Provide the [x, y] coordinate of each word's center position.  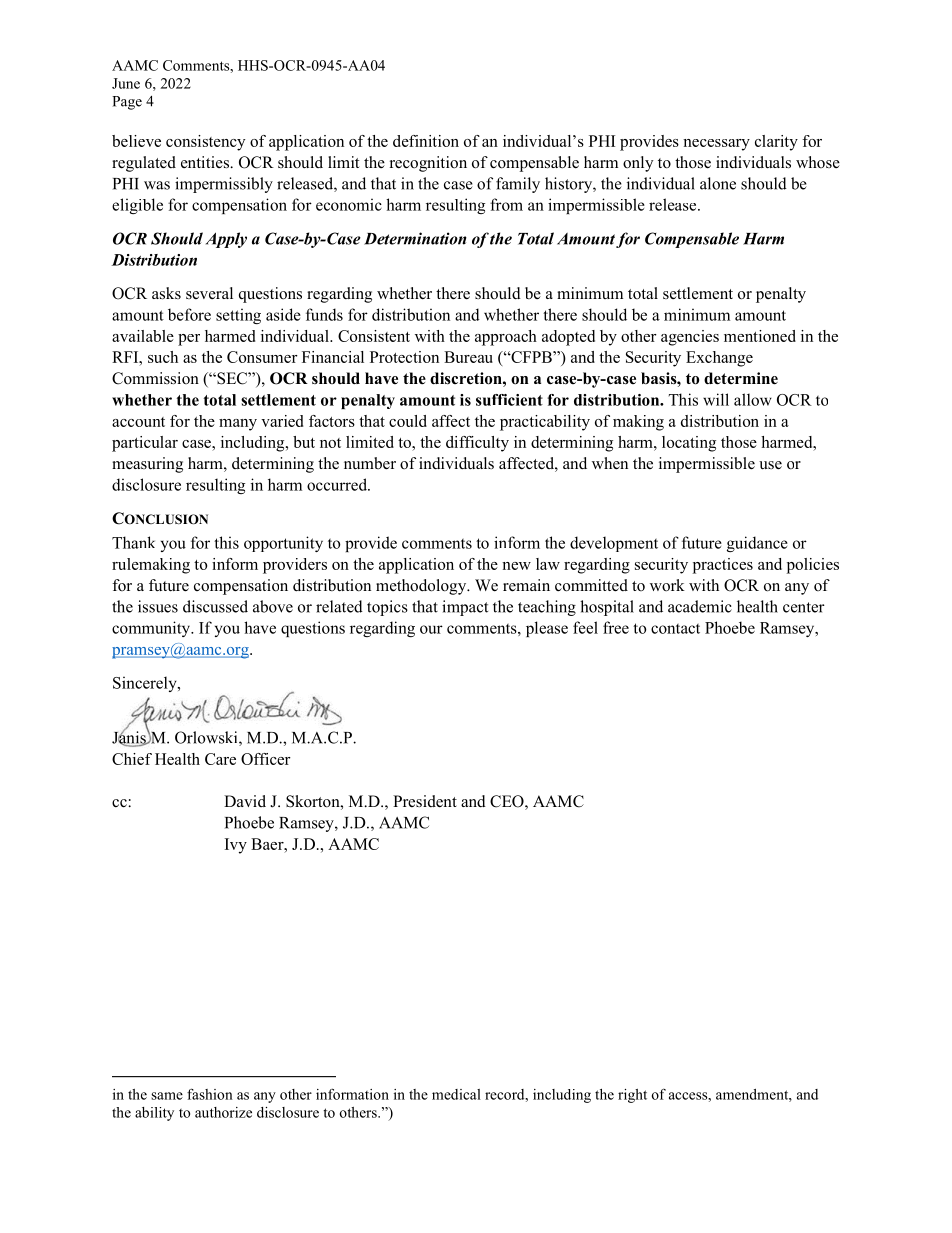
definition [426, 141]
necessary [716, 145]
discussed [215, 606]
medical [456, 1094]
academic [700, 606]
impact [465, 608]
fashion [210, 1094]
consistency [205, 143]
